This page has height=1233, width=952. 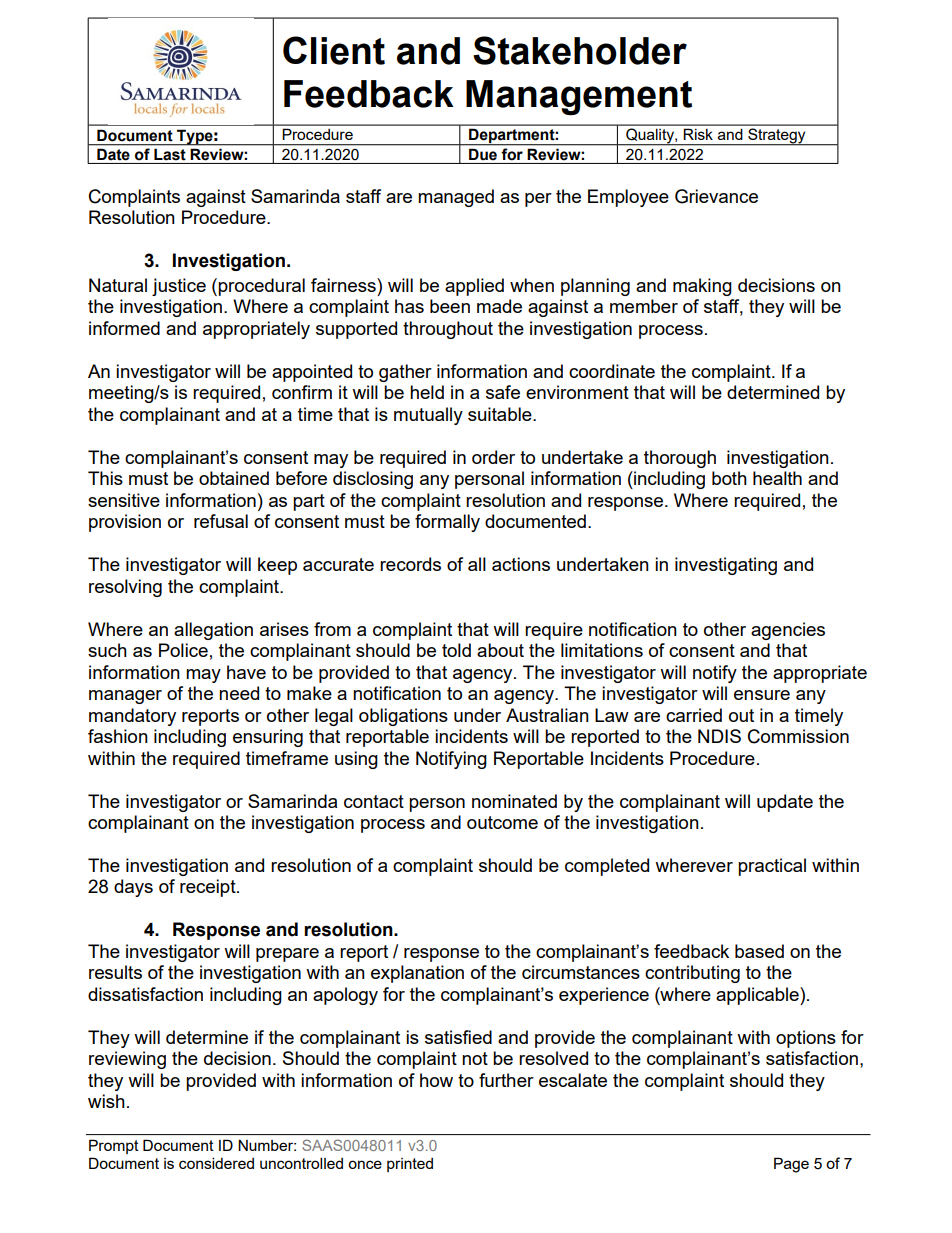 What do you see at coordinates (726, 566) in the page?
I see `investigating` at bounding box center [726, 566].
